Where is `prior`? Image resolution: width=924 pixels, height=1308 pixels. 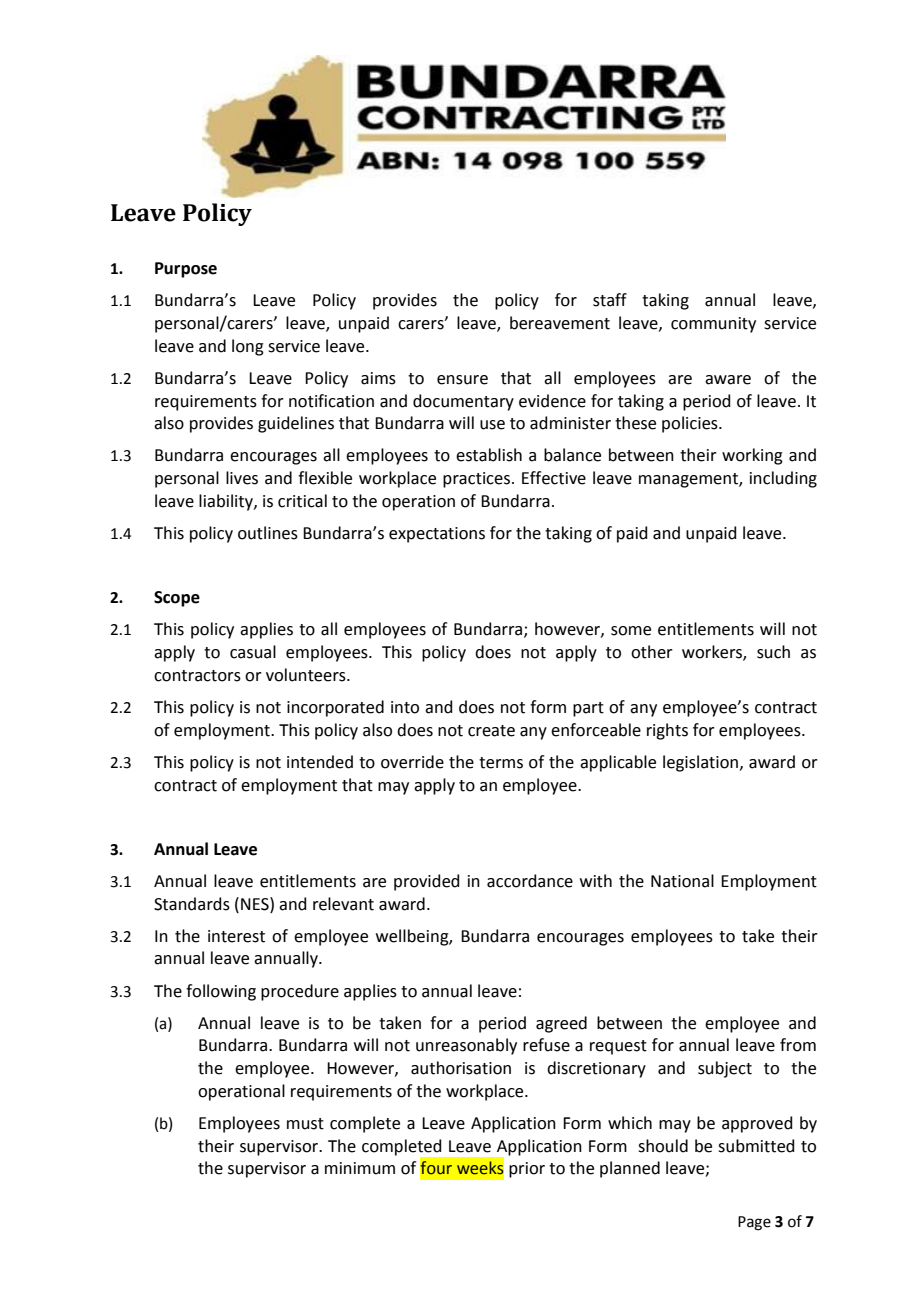 prior is located at coordinates (527, 1170).
